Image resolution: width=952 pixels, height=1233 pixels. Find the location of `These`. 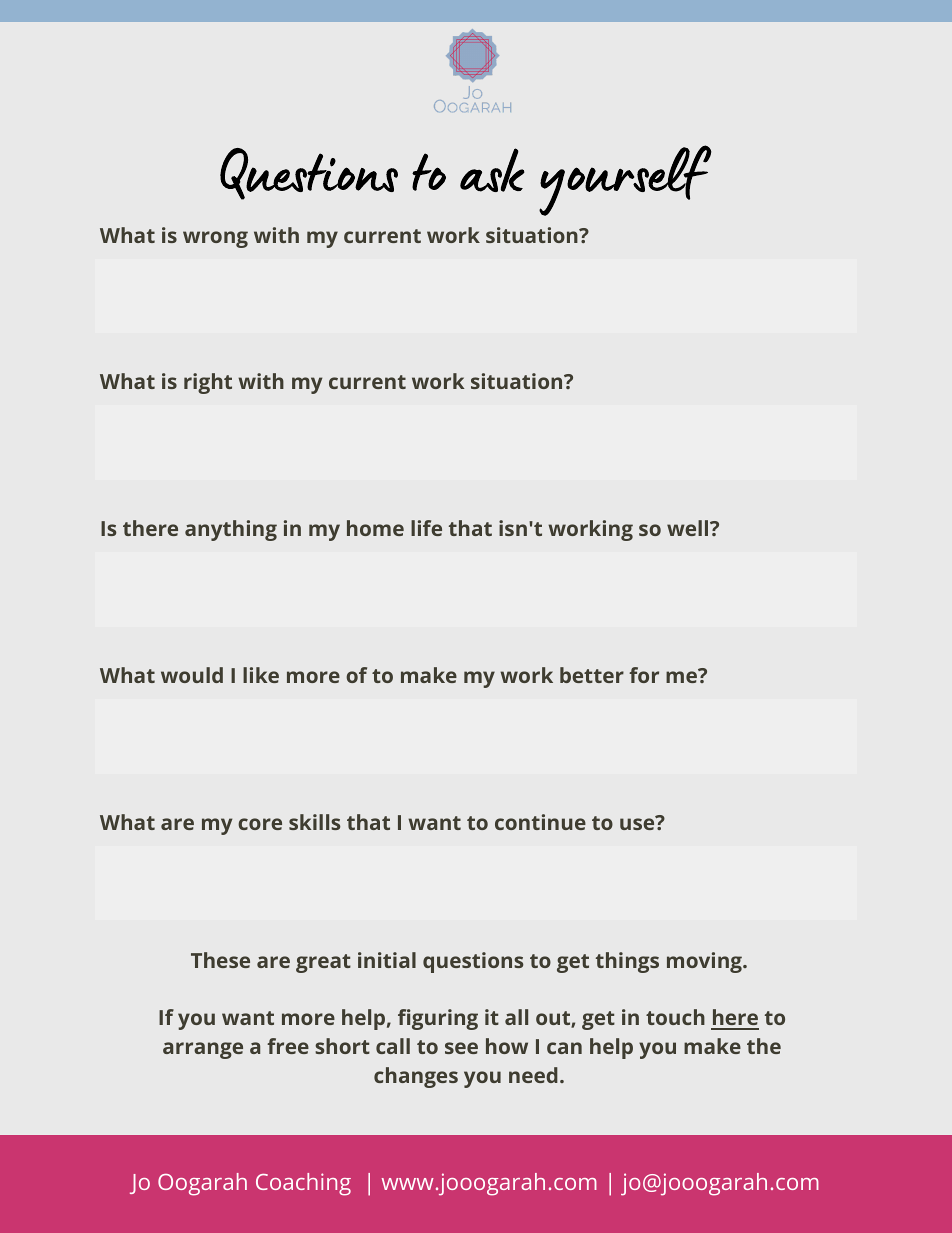

These is located at coordinates (220, 960).
